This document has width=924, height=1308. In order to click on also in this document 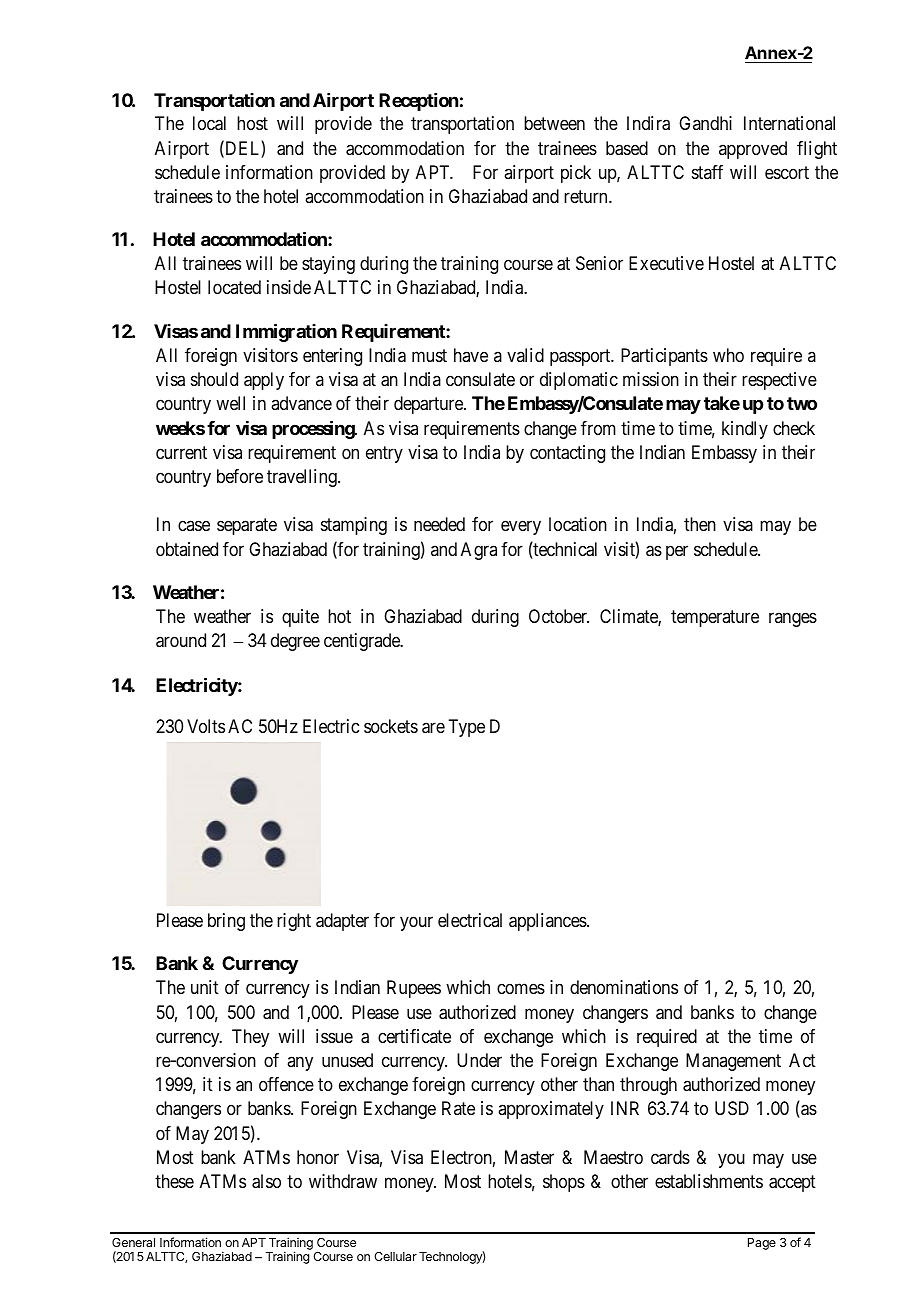, I will do `click(266, 1181)`.
